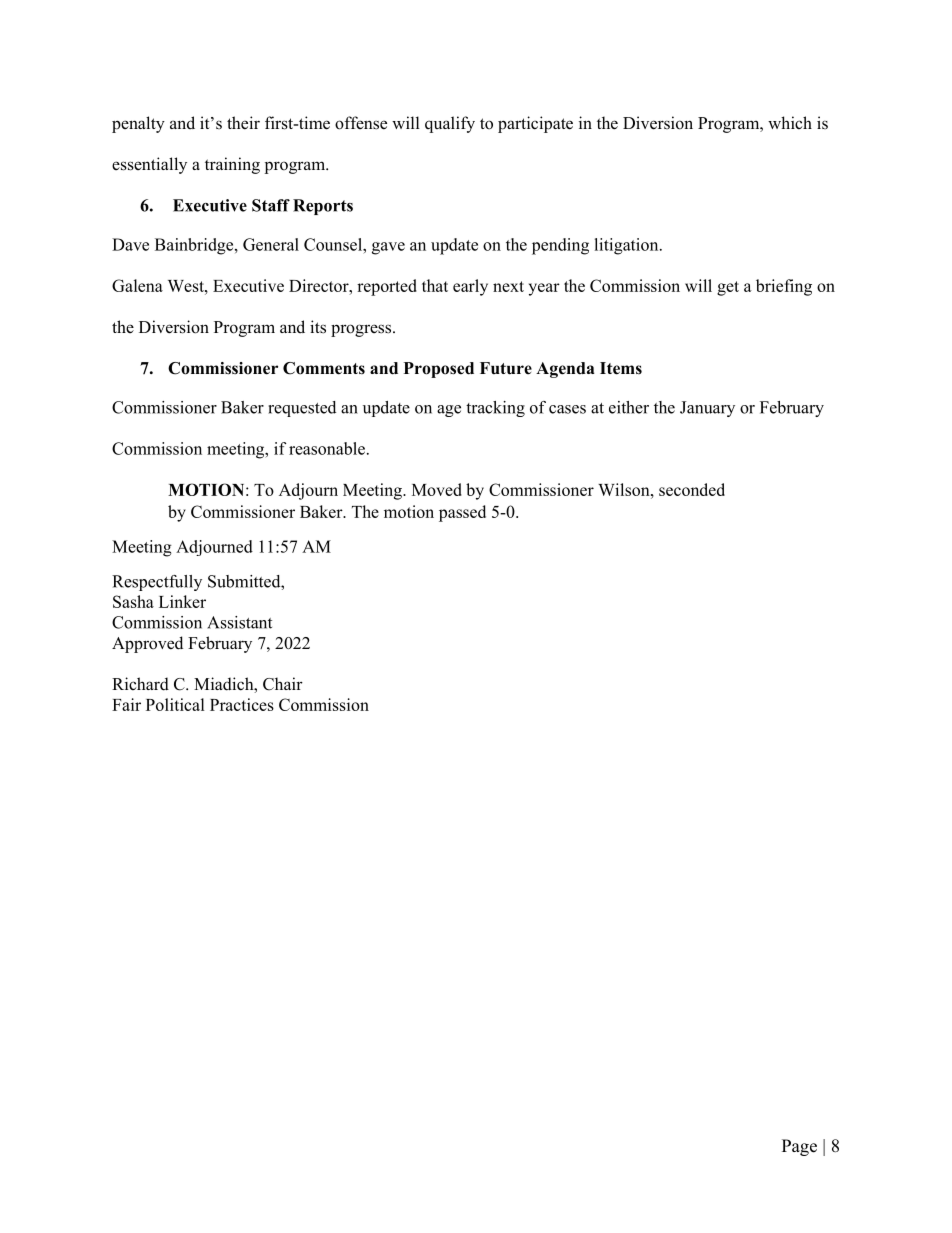 The image size is (952, 1233). Describe the element at coordinates (232, 165) in the image. I see `training` at that location.
